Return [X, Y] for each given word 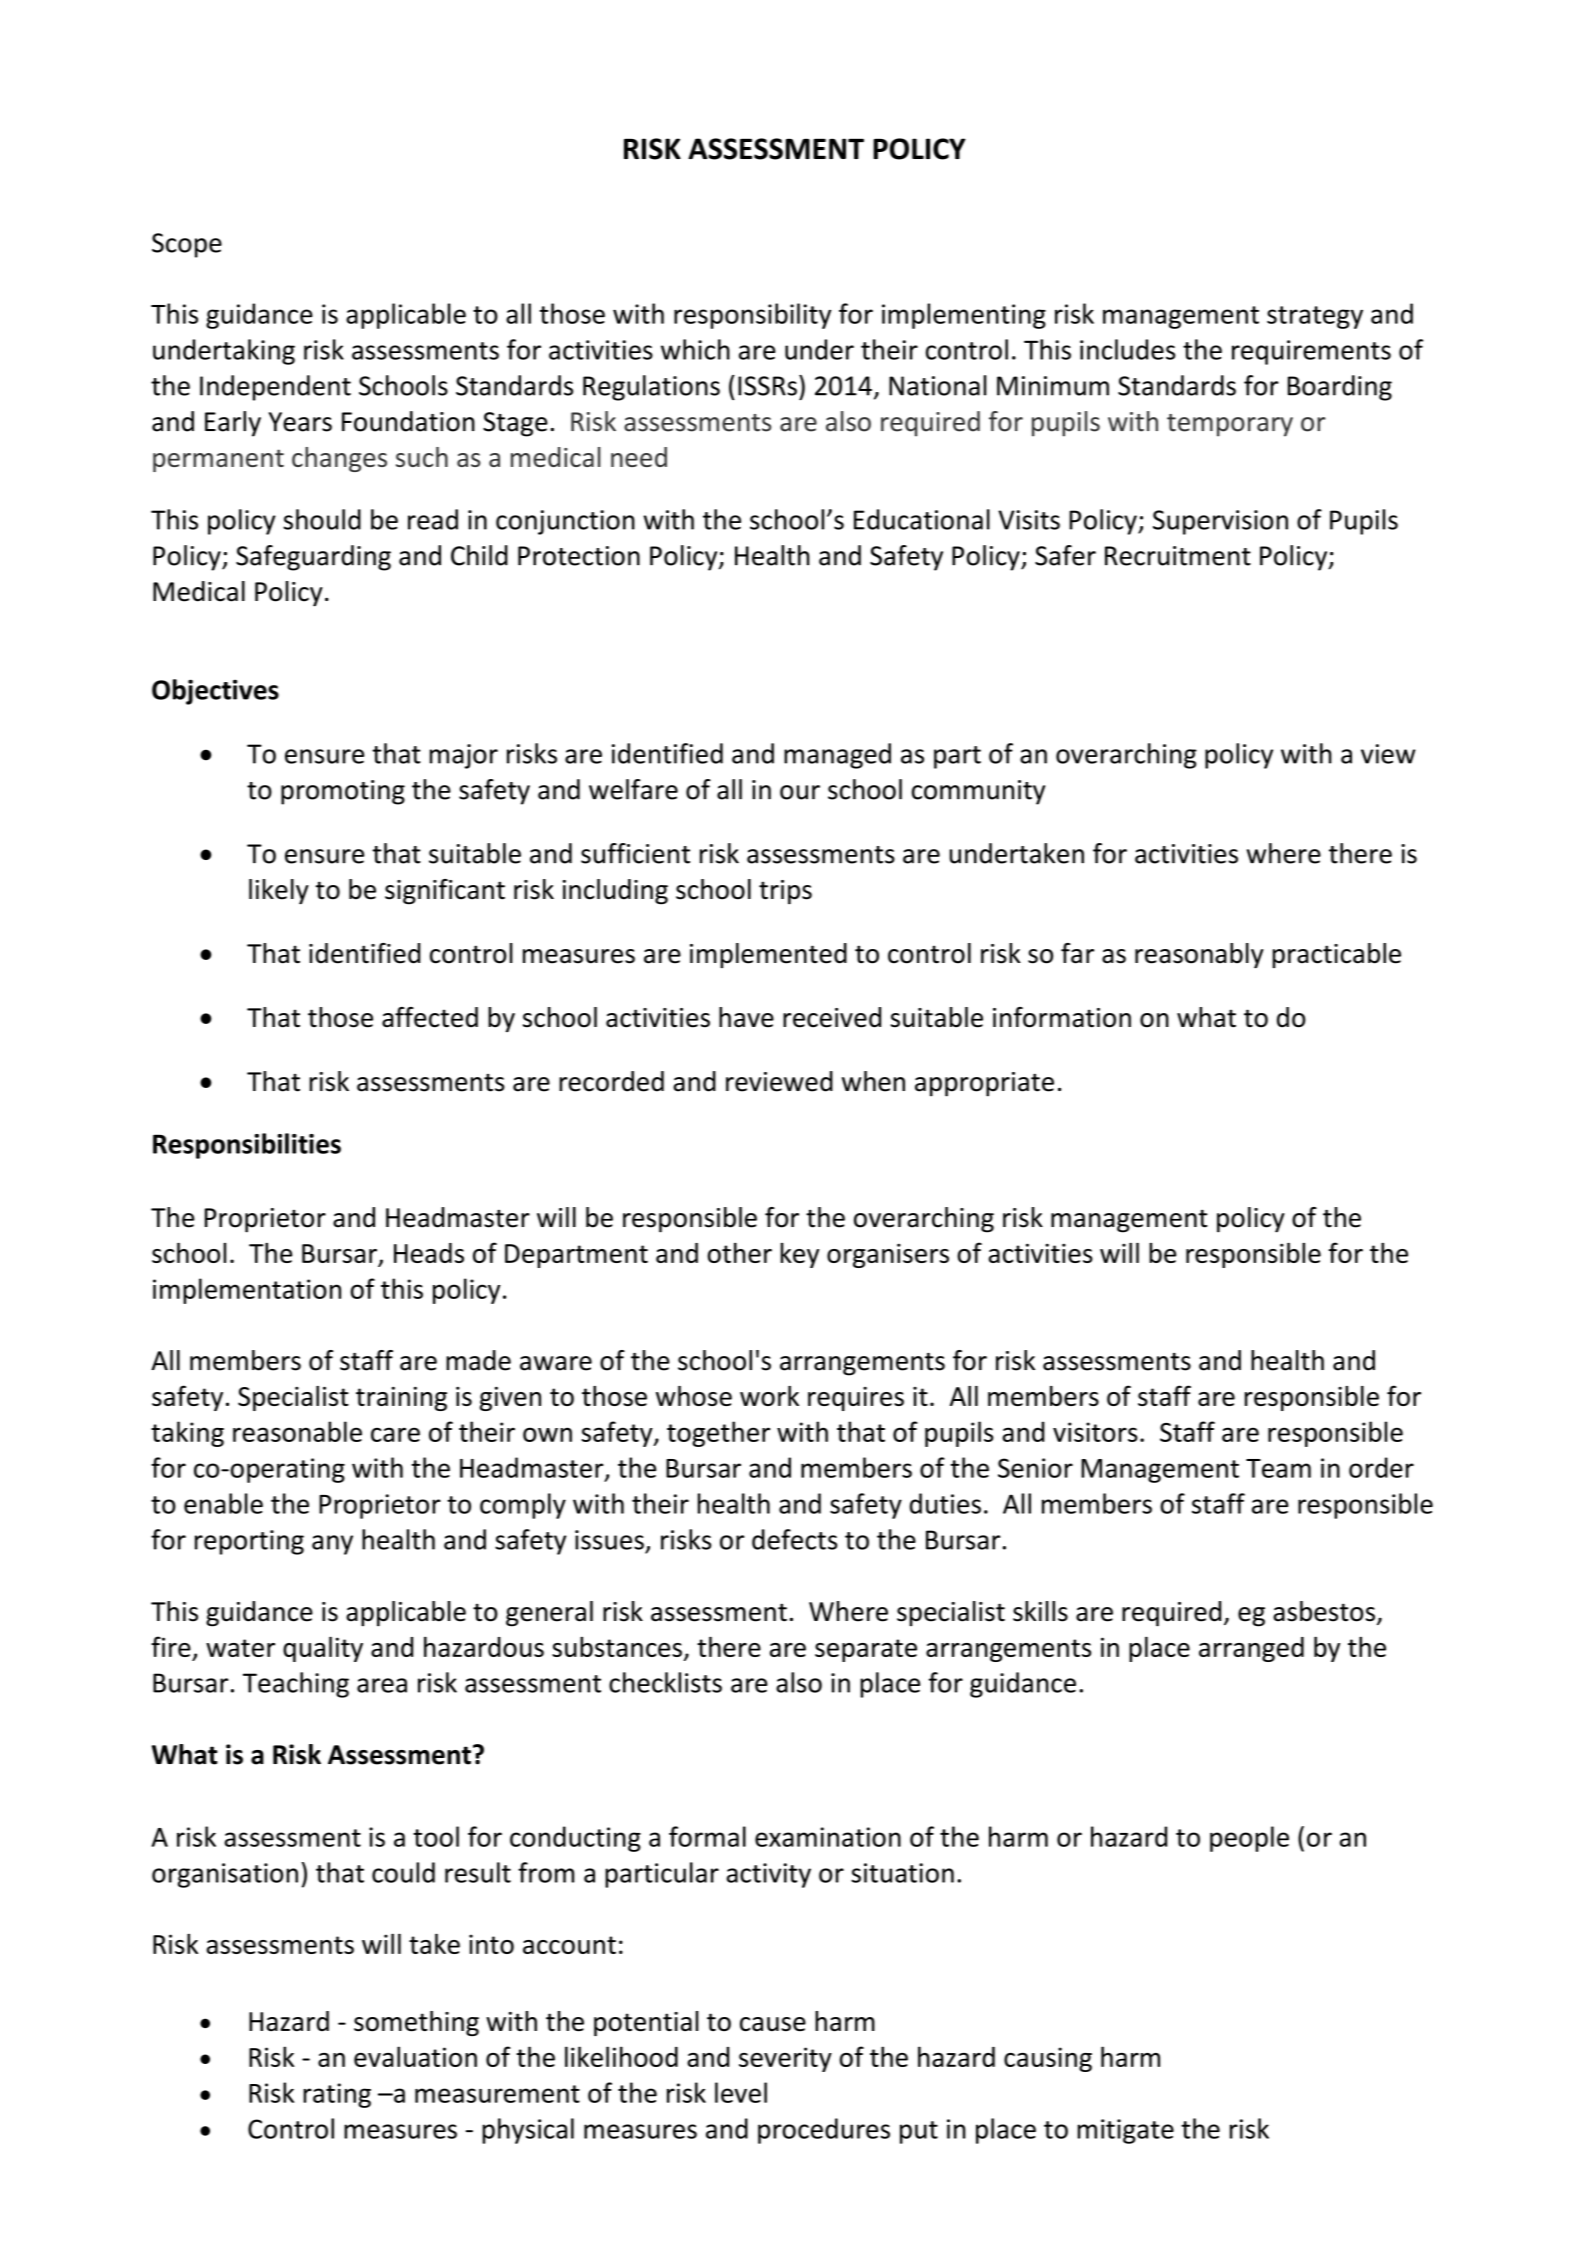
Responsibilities [247, 1146]
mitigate [1126, 2131]
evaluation [415, 2056]
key [800, 1255]
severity [785, 2059]
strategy [1315, 317]
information [1062, 1017]
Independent [275, 388]
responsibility [752, 316]
